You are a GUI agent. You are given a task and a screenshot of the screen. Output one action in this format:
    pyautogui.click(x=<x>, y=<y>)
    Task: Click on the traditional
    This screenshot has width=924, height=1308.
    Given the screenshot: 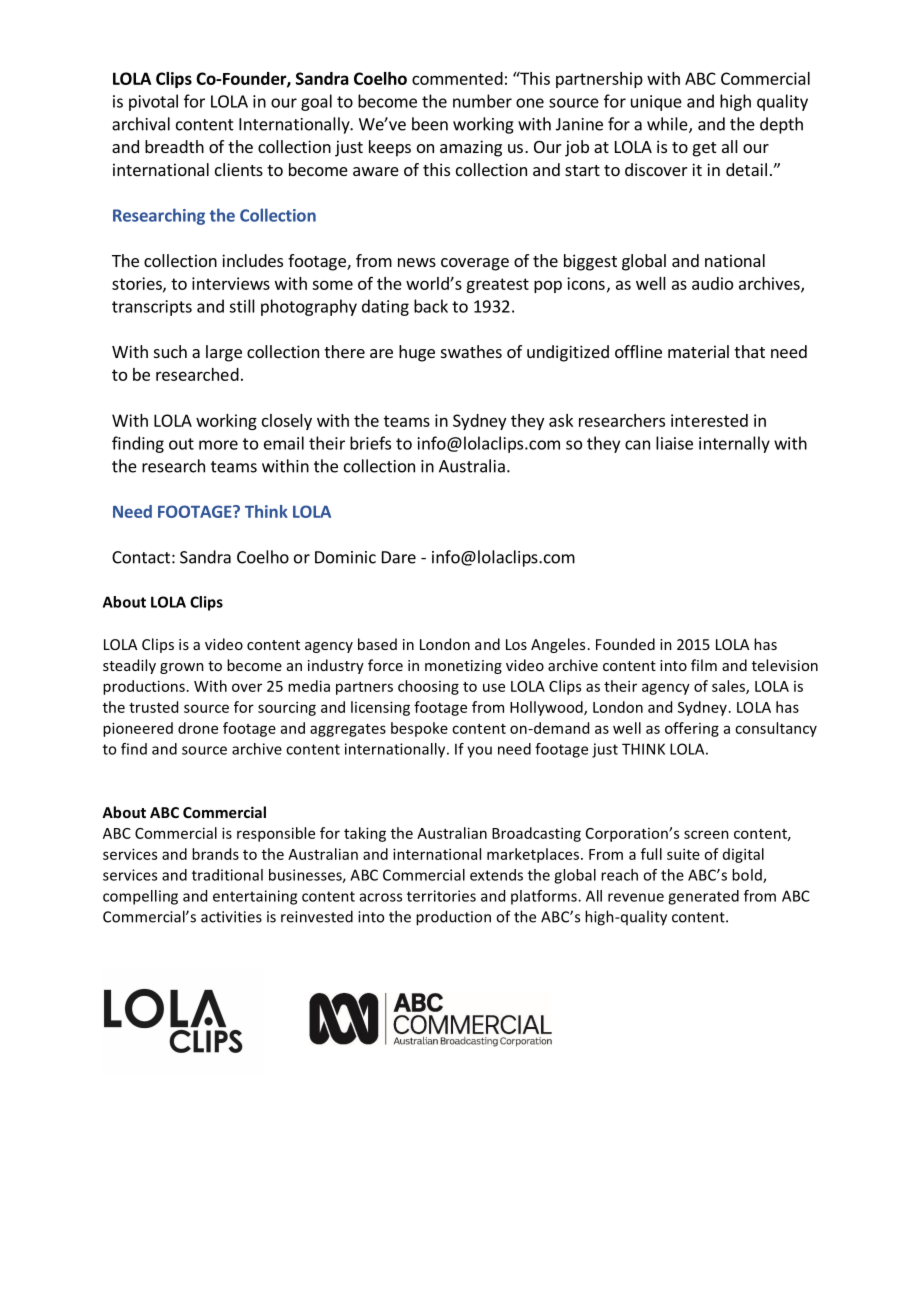 What is the action you would take?
    pyautogui.click(x=227, y=875)
